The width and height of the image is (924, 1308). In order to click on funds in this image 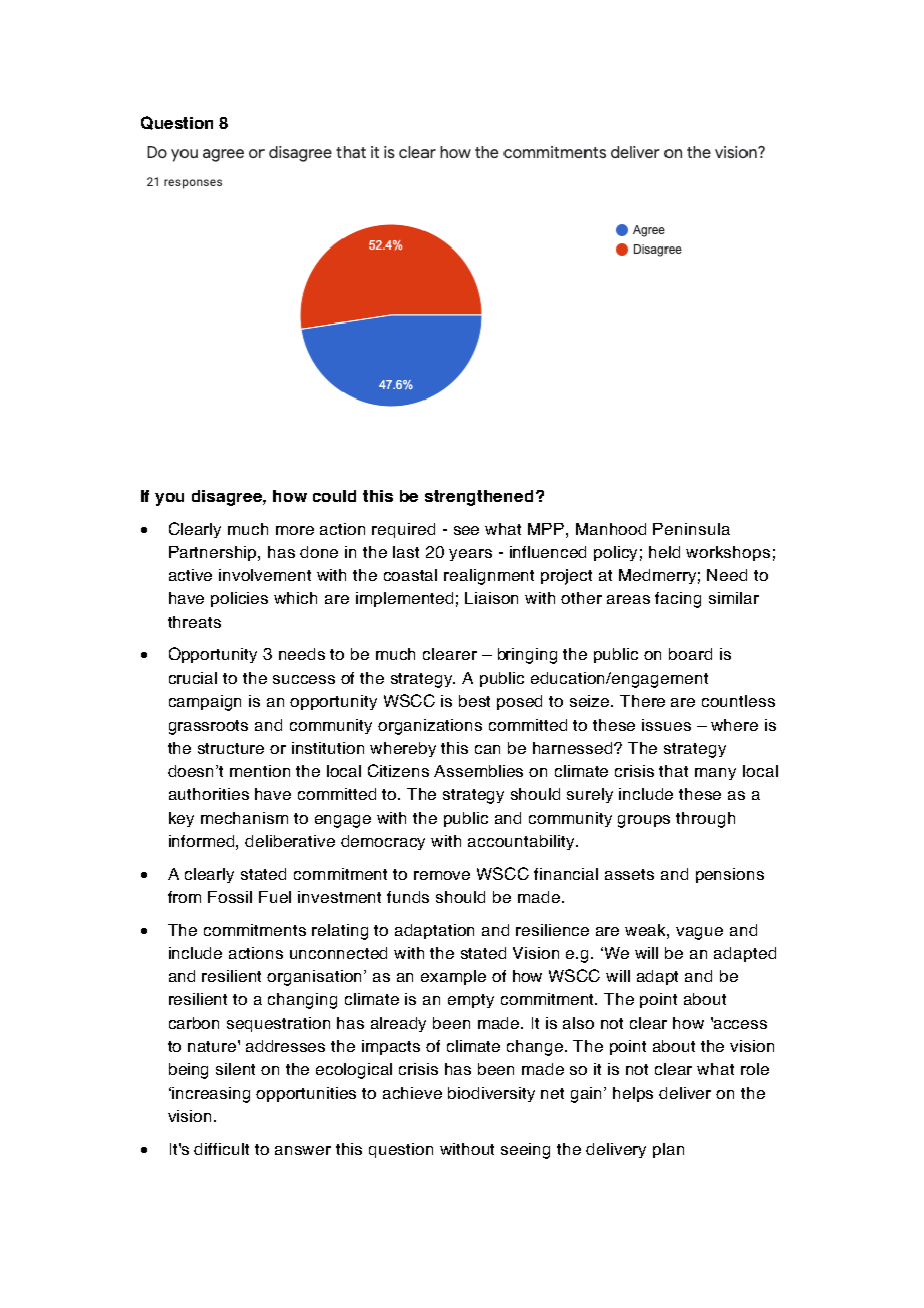, I will do `click(408, 897)`.
